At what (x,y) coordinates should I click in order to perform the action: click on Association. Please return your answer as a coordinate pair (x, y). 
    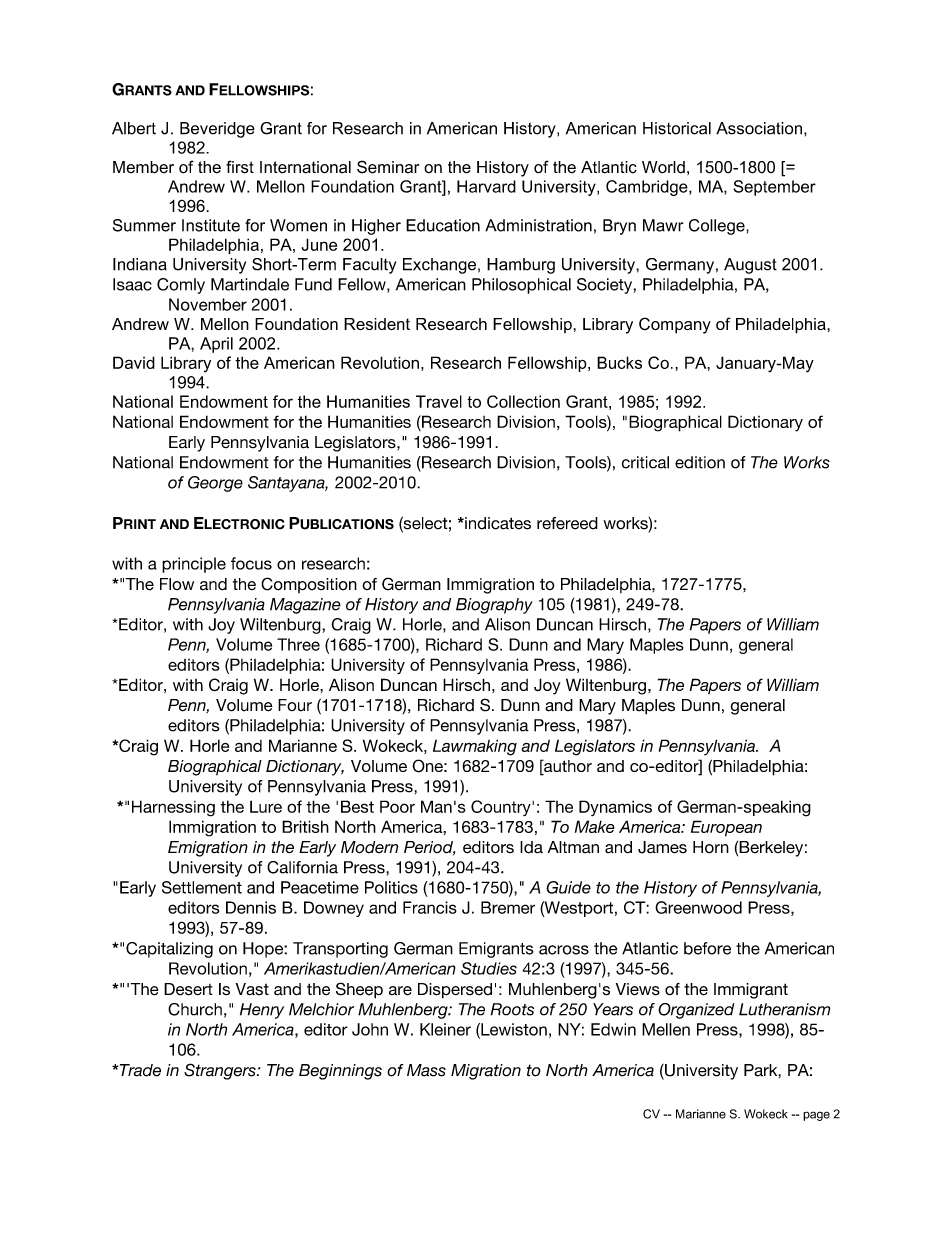
    Looking at the image, I should click on (759, 128).
